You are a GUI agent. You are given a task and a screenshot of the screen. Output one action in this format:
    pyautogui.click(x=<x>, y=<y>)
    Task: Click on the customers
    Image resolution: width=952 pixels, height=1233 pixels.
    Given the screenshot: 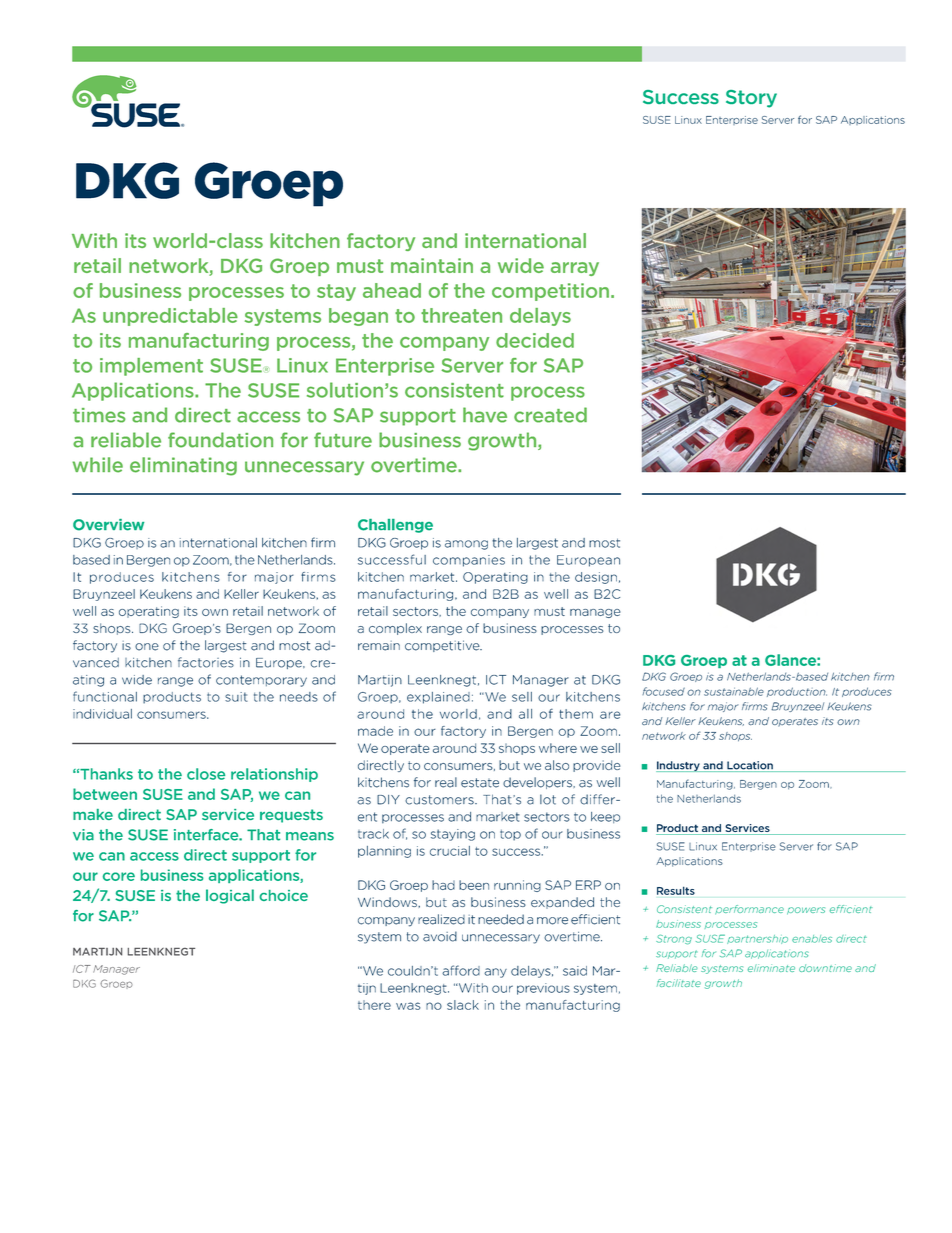 What is the action you would take?
    pyautogui.click(x=440, y=800)
